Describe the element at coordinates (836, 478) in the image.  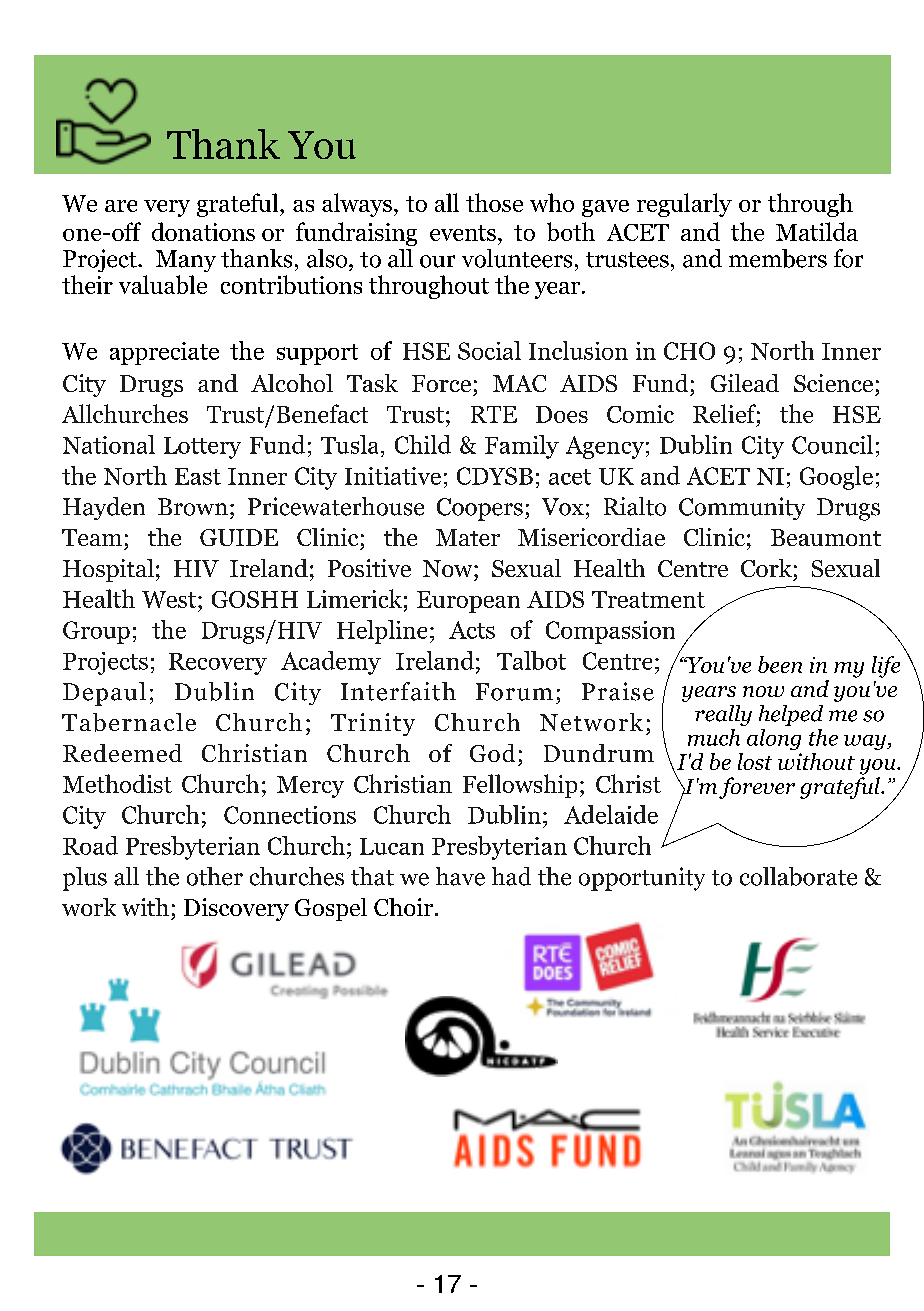
I see `Google` at that location.
